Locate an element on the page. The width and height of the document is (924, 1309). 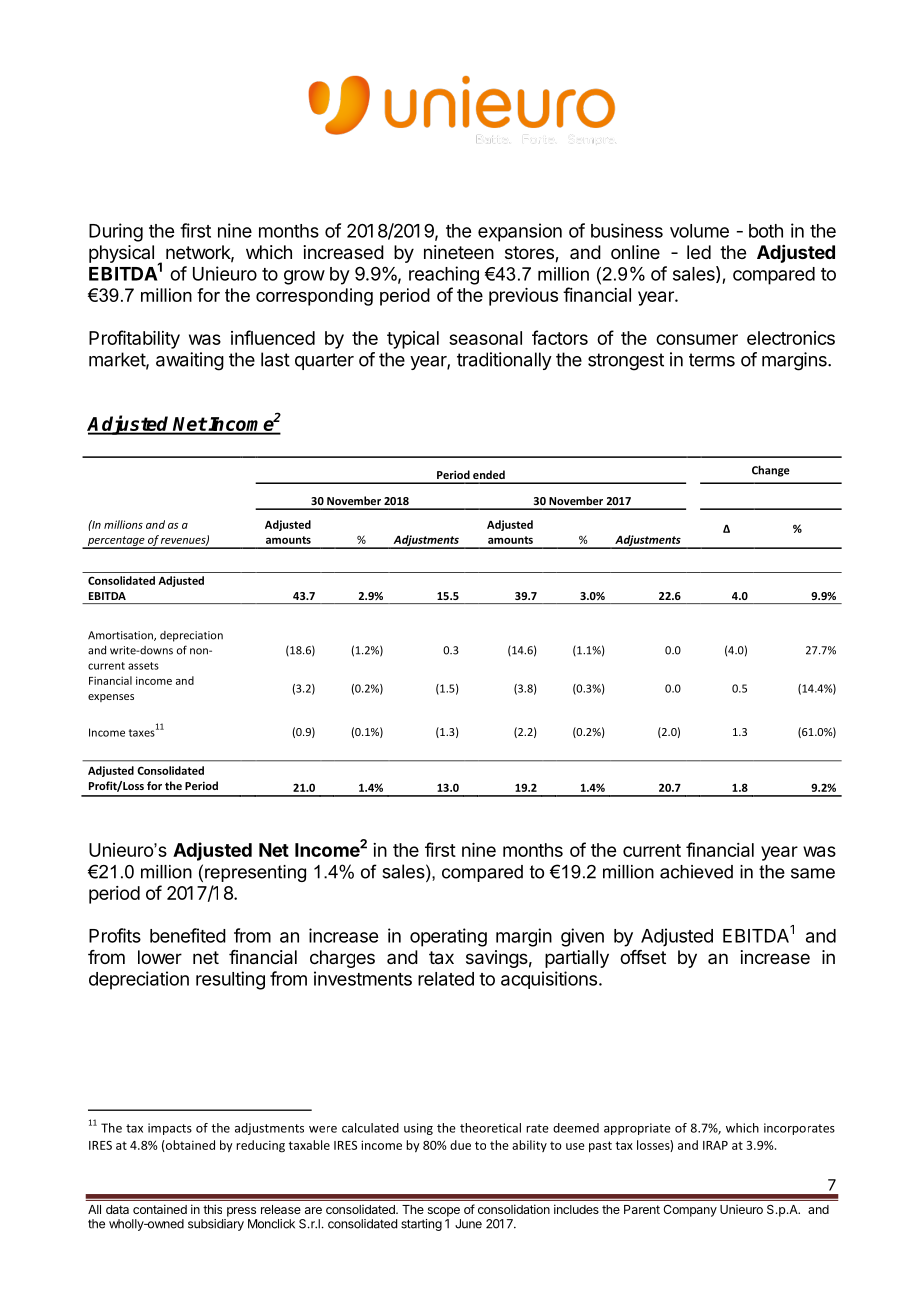
reaching is located at coordinates (444, 275).
